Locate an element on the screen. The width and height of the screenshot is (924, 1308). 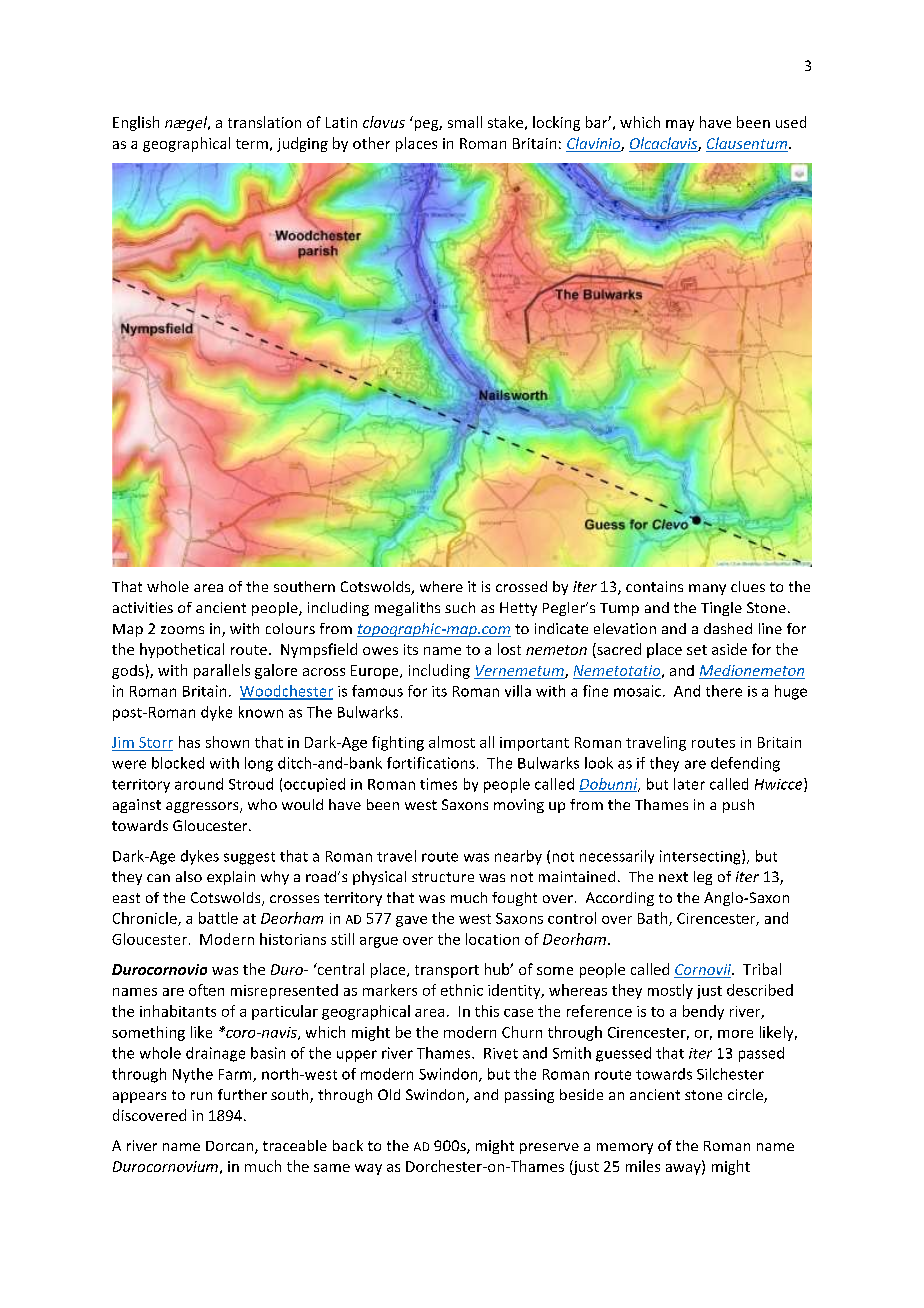
such is located at coordinates (460, 607).
